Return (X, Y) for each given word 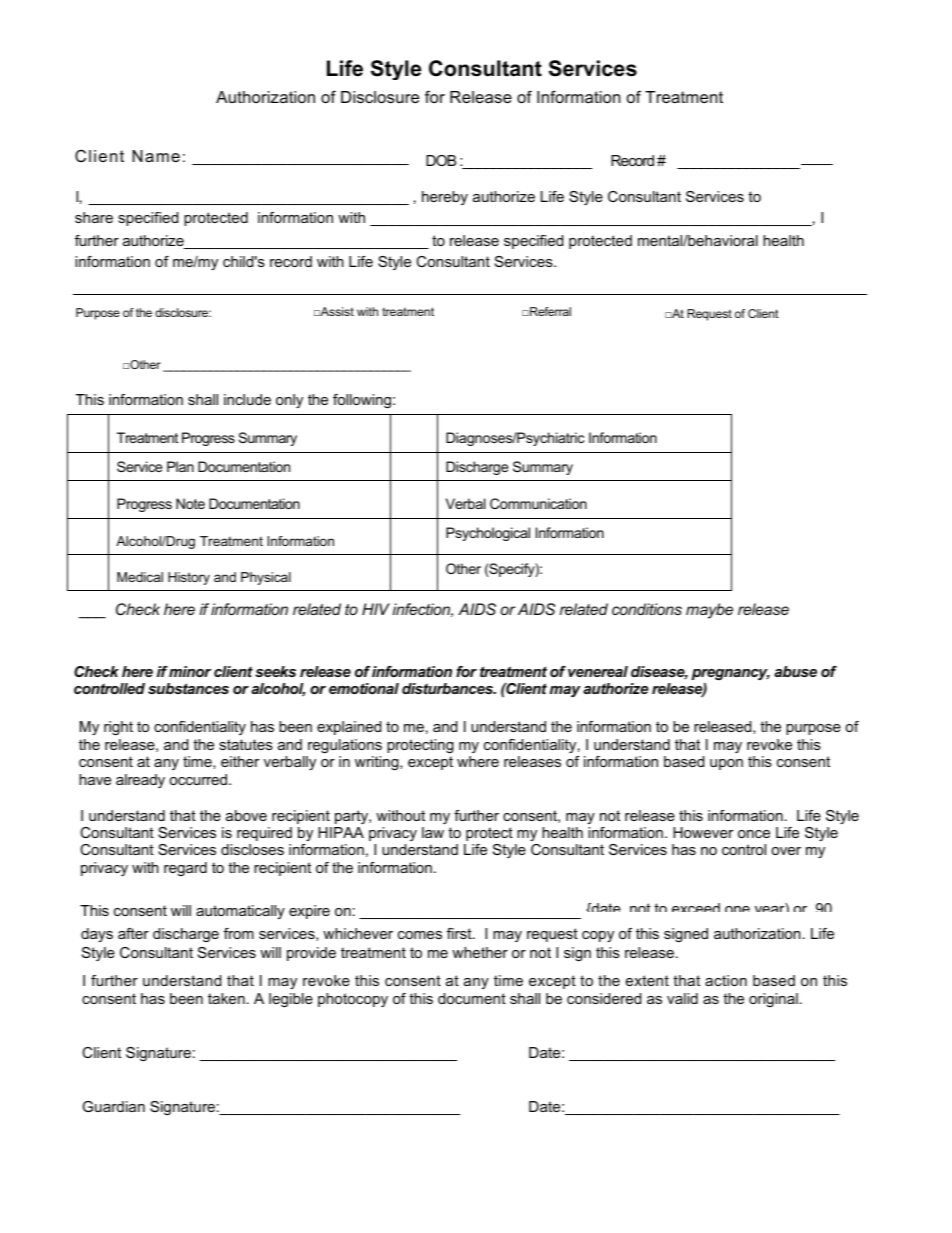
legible (291, 1000)
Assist (336, 311)
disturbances (449, 688)
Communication (538, 503)
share (94, 217)
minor (190, 671)
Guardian (114, 1106)
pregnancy (730, 675)
